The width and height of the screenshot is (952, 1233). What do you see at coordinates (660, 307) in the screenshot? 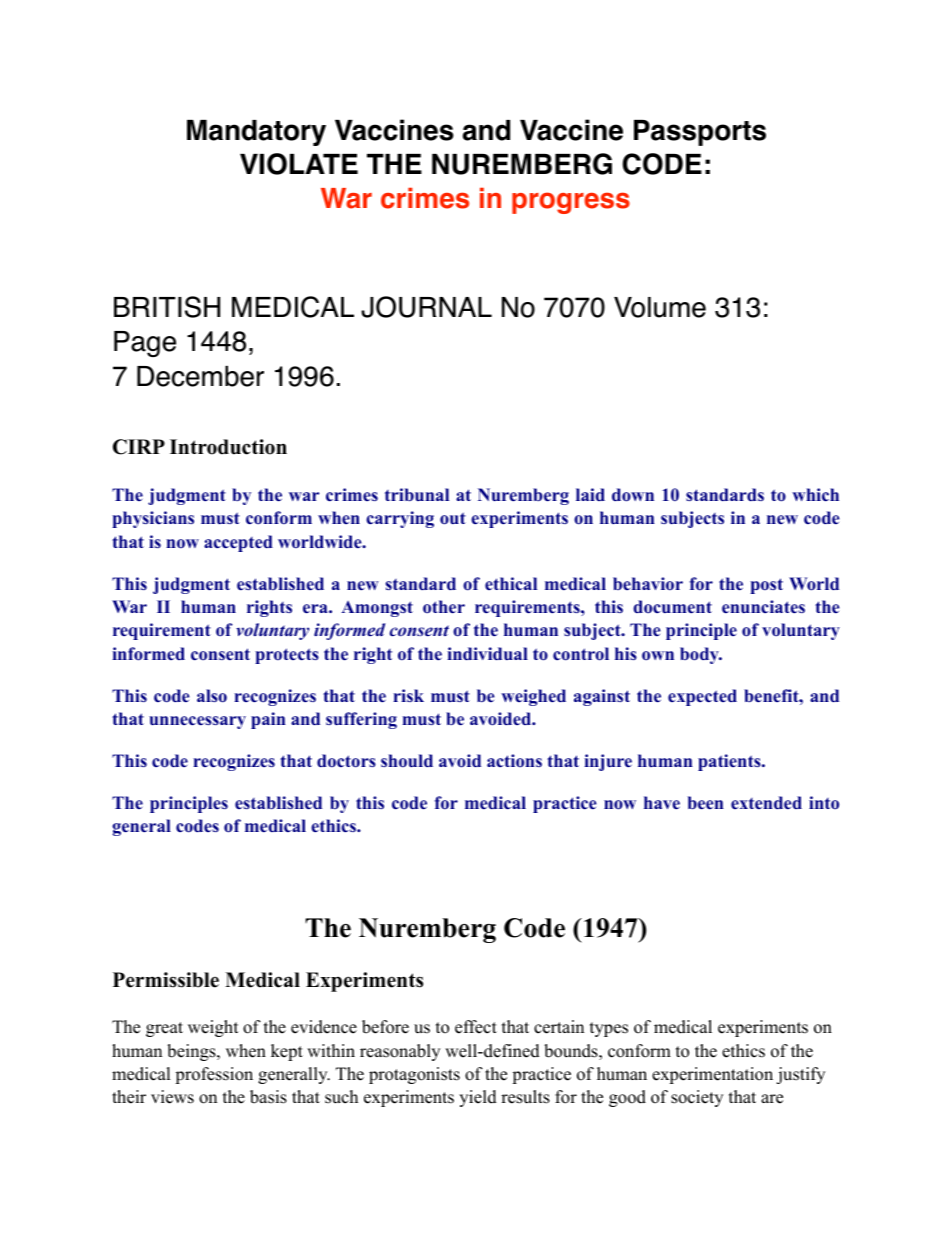
I see `Volume` at bounding box center [660, 307].
